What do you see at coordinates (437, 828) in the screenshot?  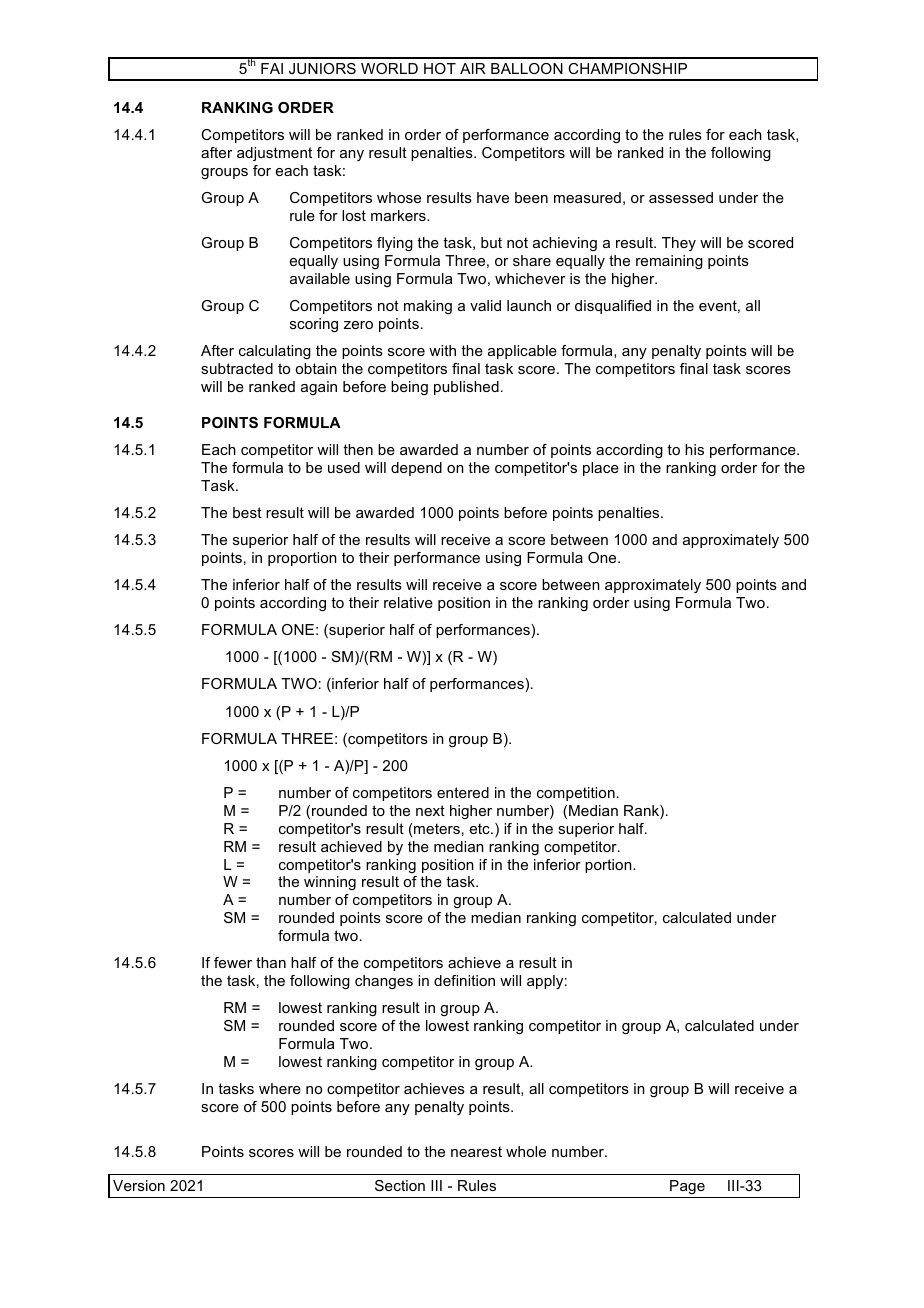 I see `meters` at bounding box center [437, 828].
